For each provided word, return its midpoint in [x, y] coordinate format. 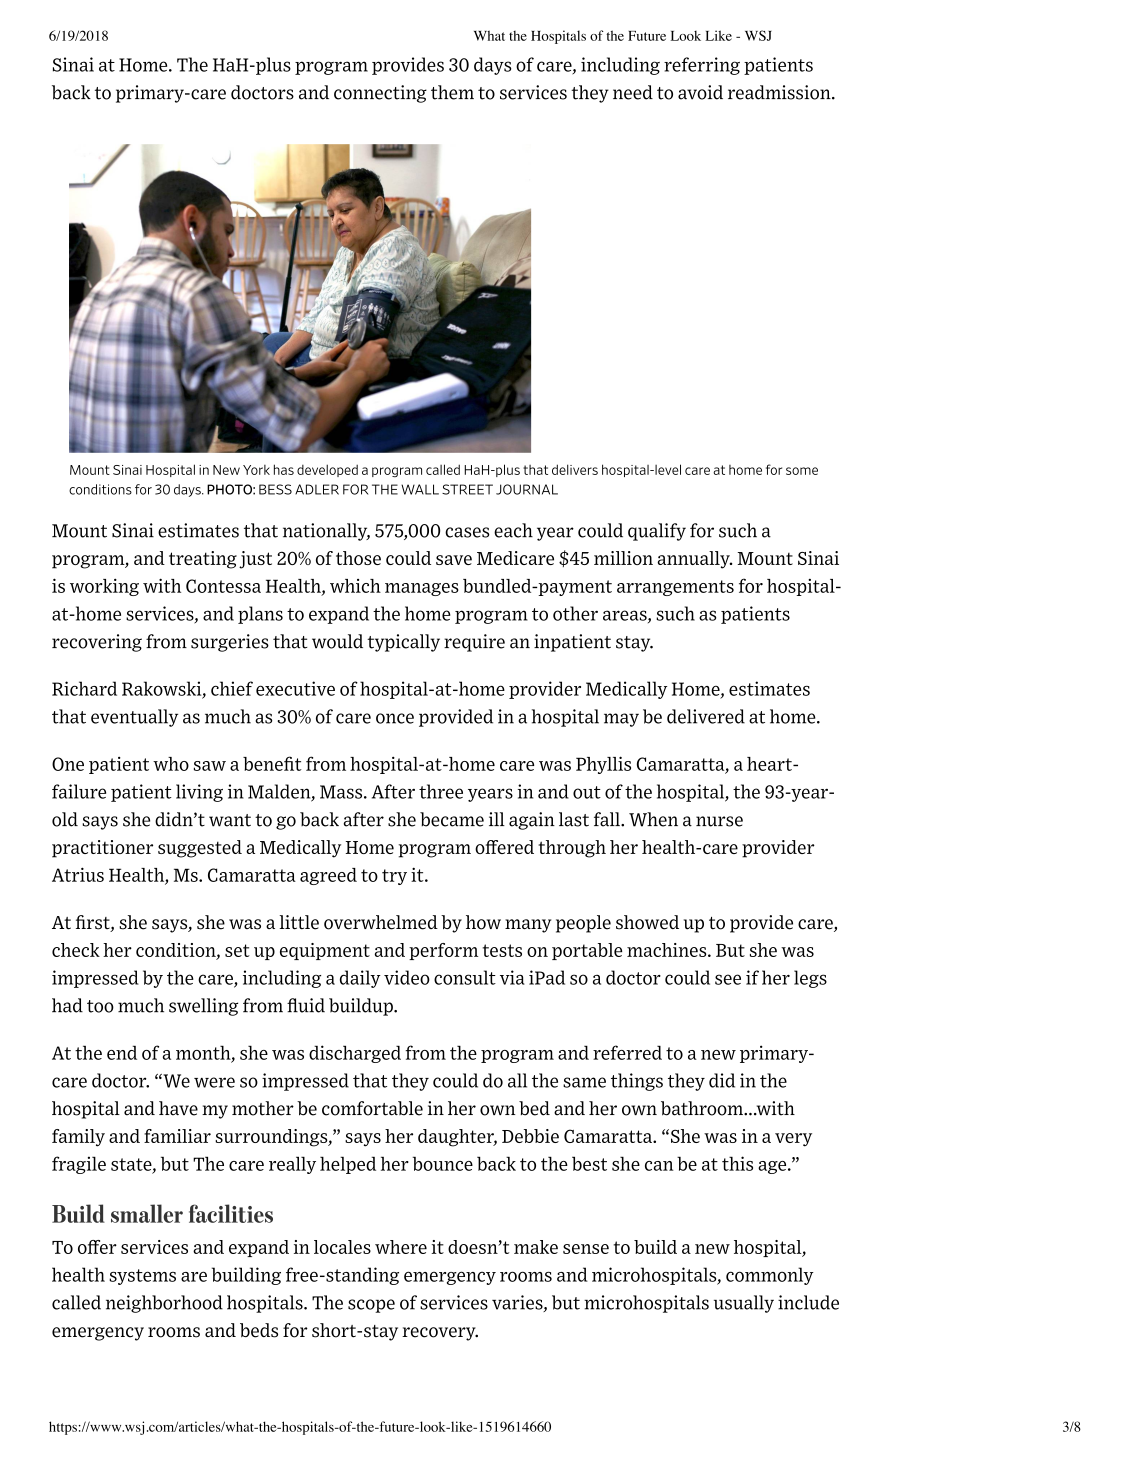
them [452, 92]
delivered [706, 716]
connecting [380, 94]
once [395, 718]
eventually [134, 718]
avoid [700, 92]
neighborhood [164, 1304]
